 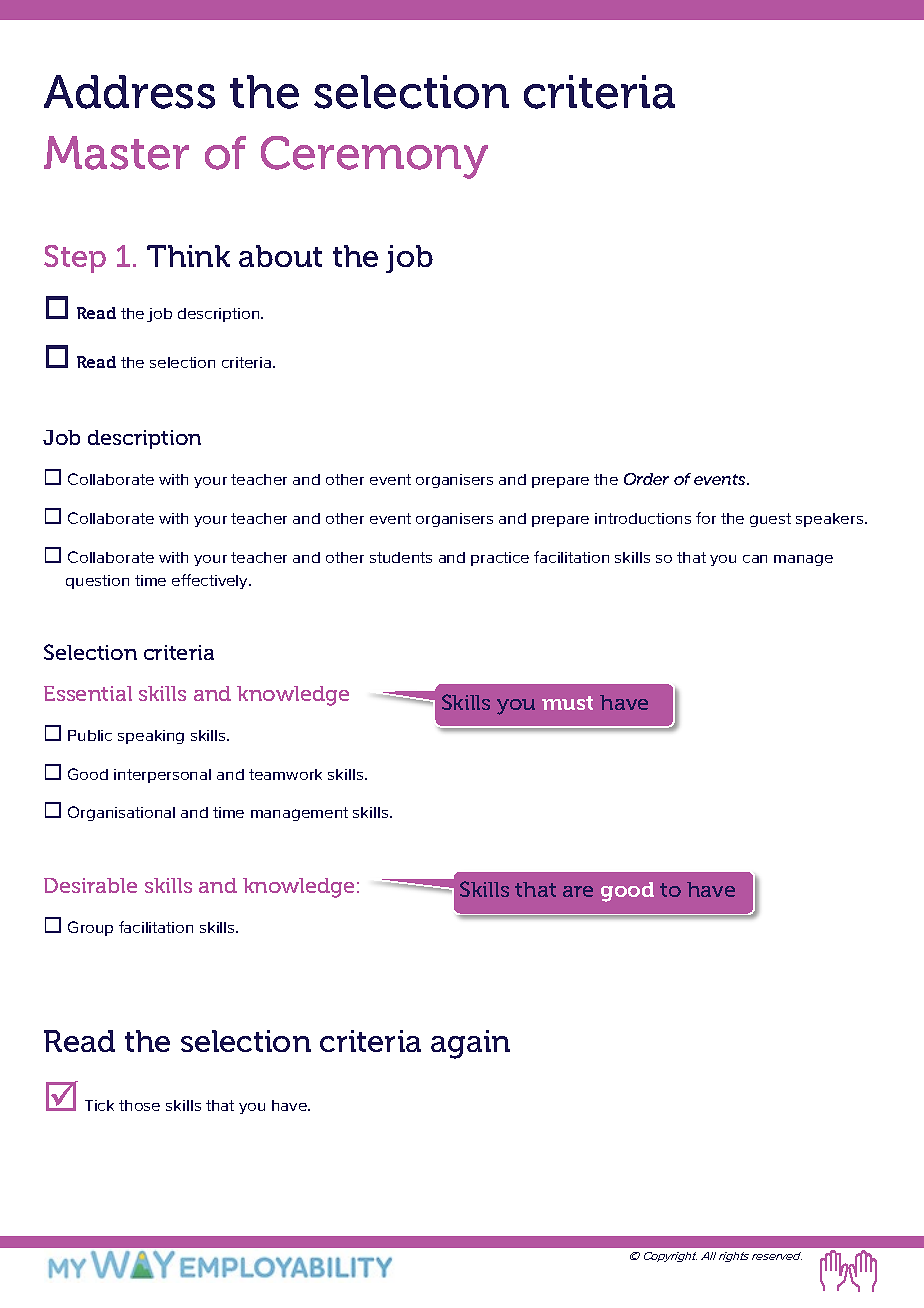 What do you see at coordinates (129, 92) in the screenshot?
I see `Address` at bounding box center [129, 92].
